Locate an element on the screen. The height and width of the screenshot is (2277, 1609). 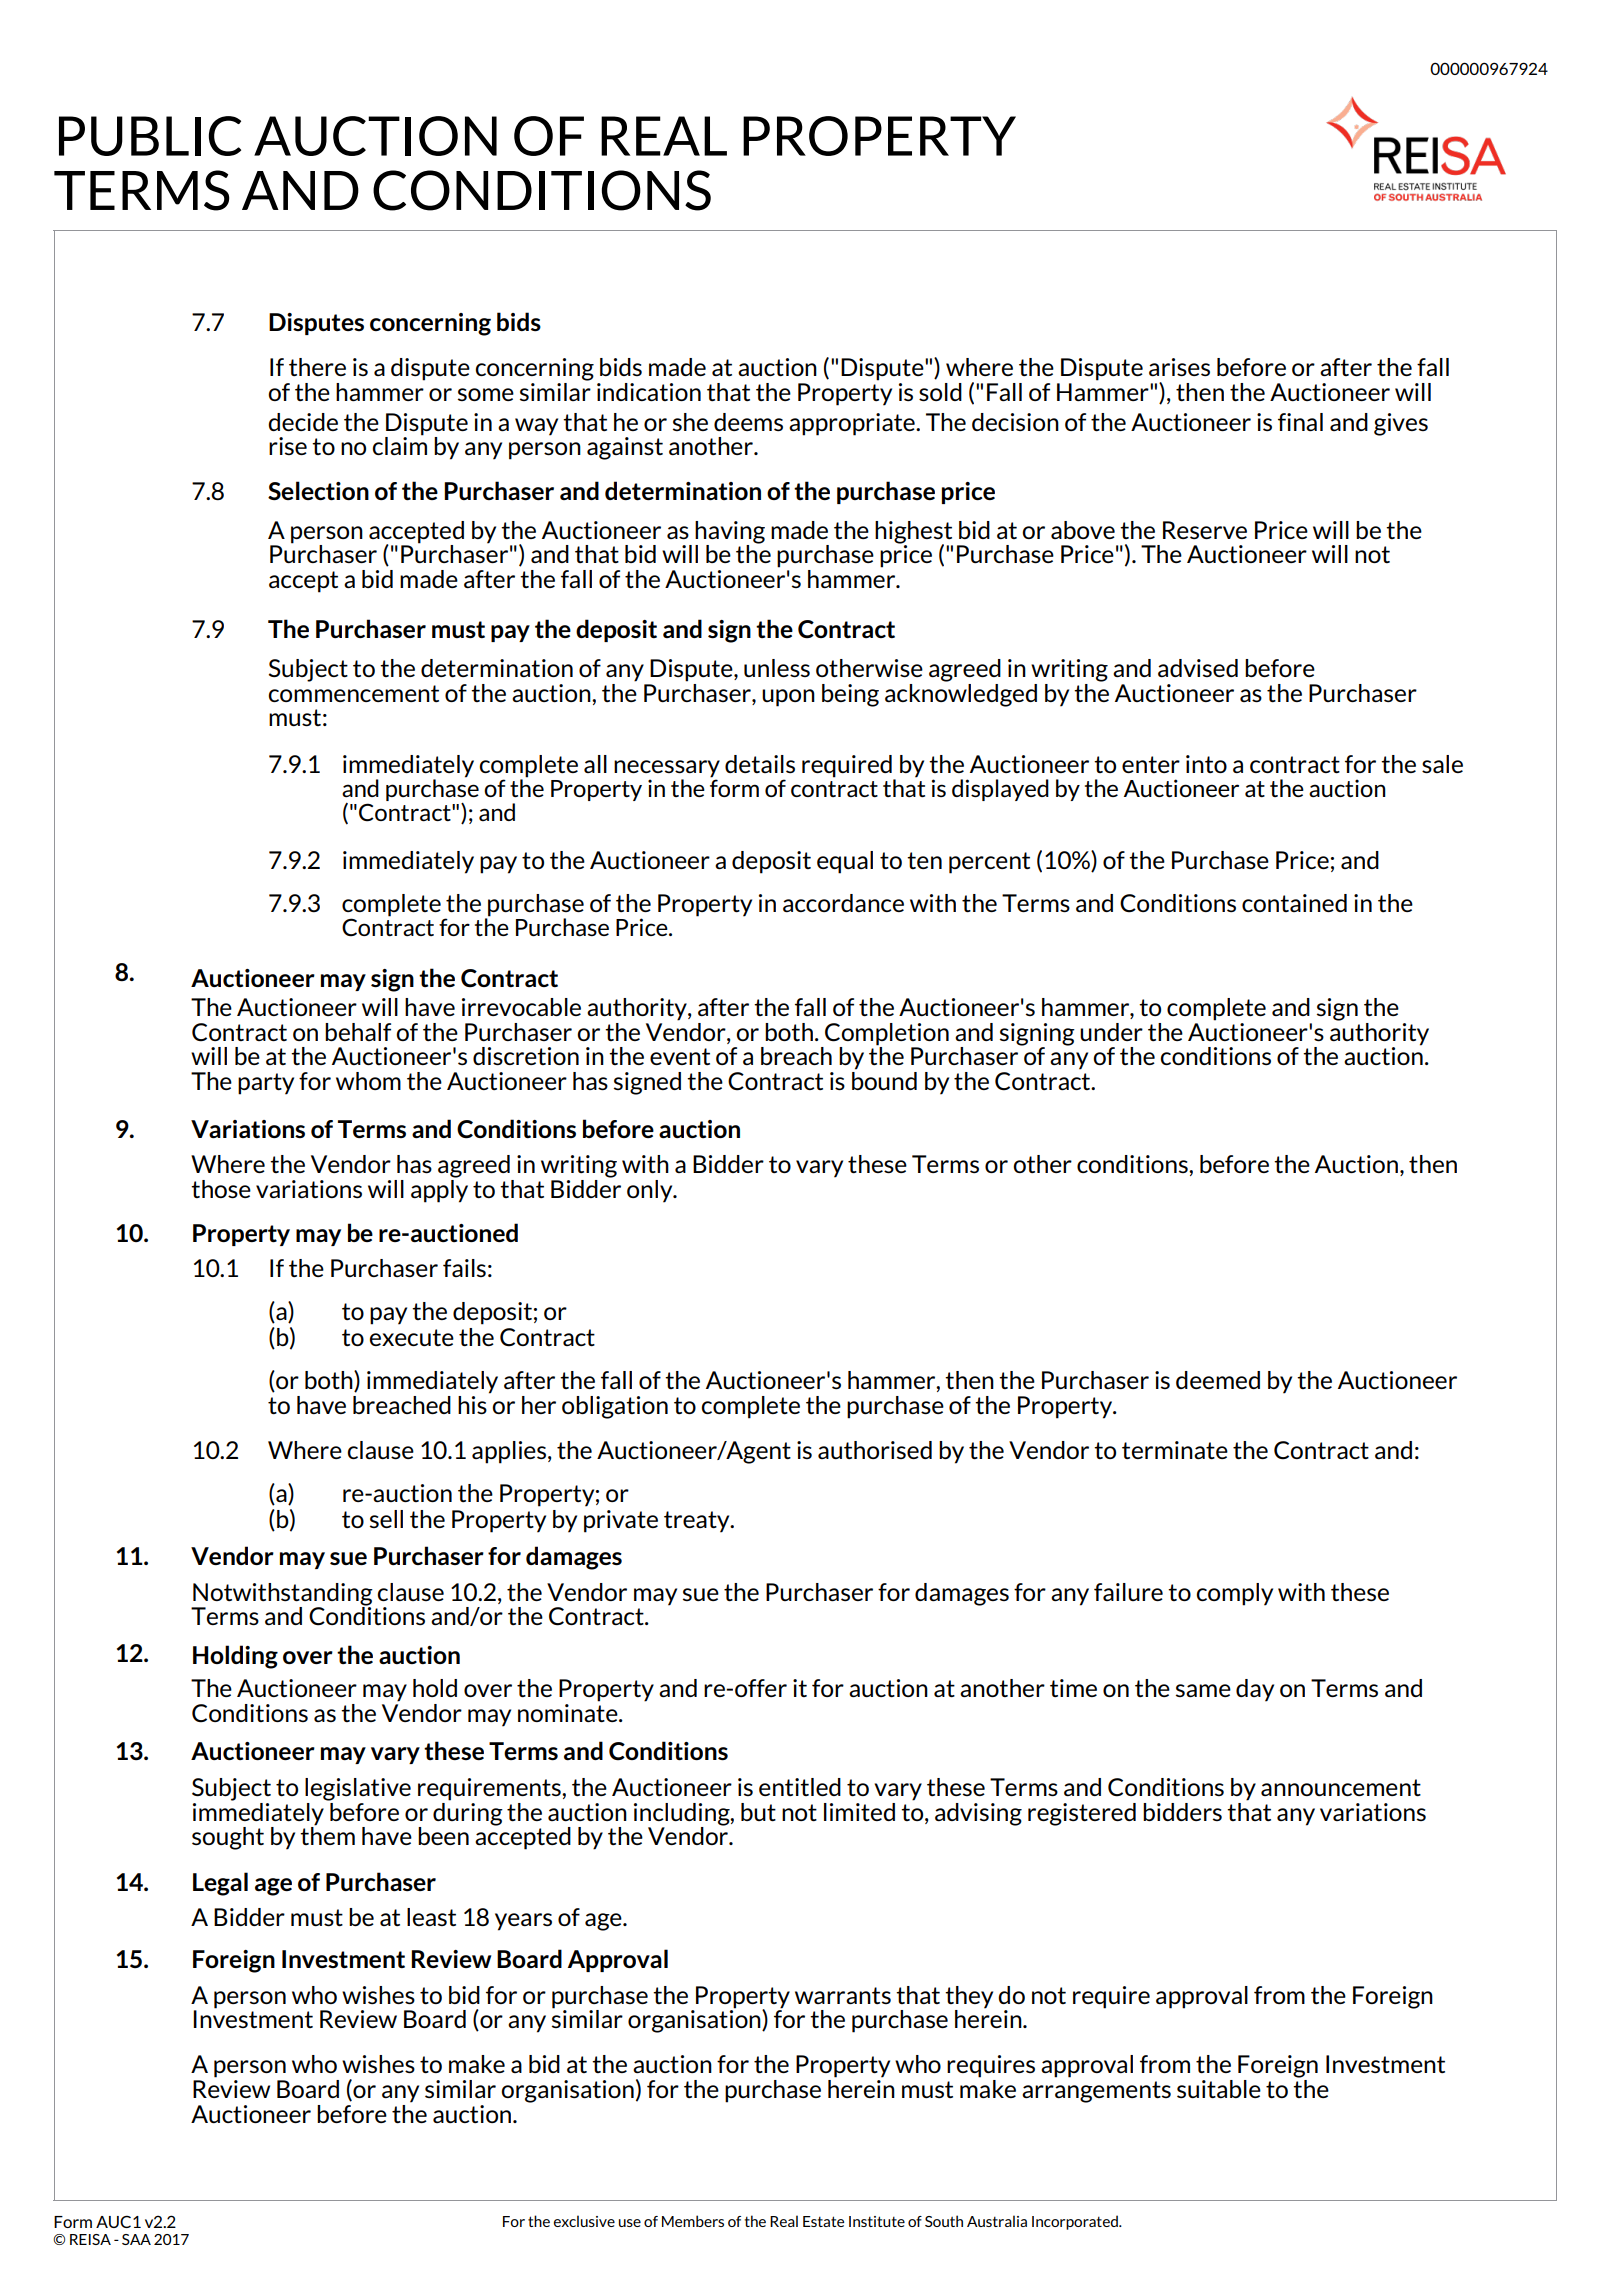
SAA is located at coordinates (136, 2239).
